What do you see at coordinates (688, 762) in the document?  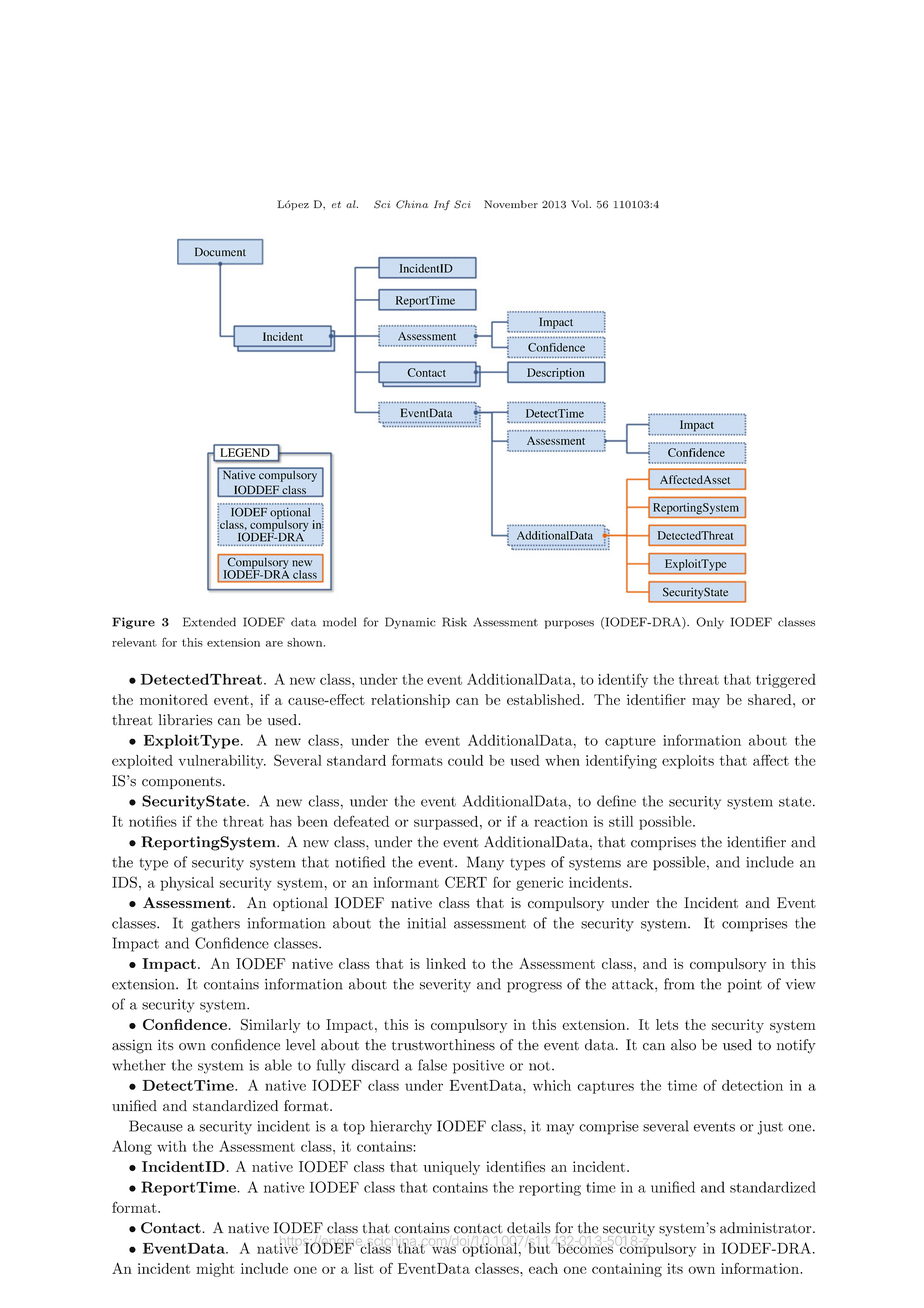 I see `exploits` at bounding box center [688, 762].
